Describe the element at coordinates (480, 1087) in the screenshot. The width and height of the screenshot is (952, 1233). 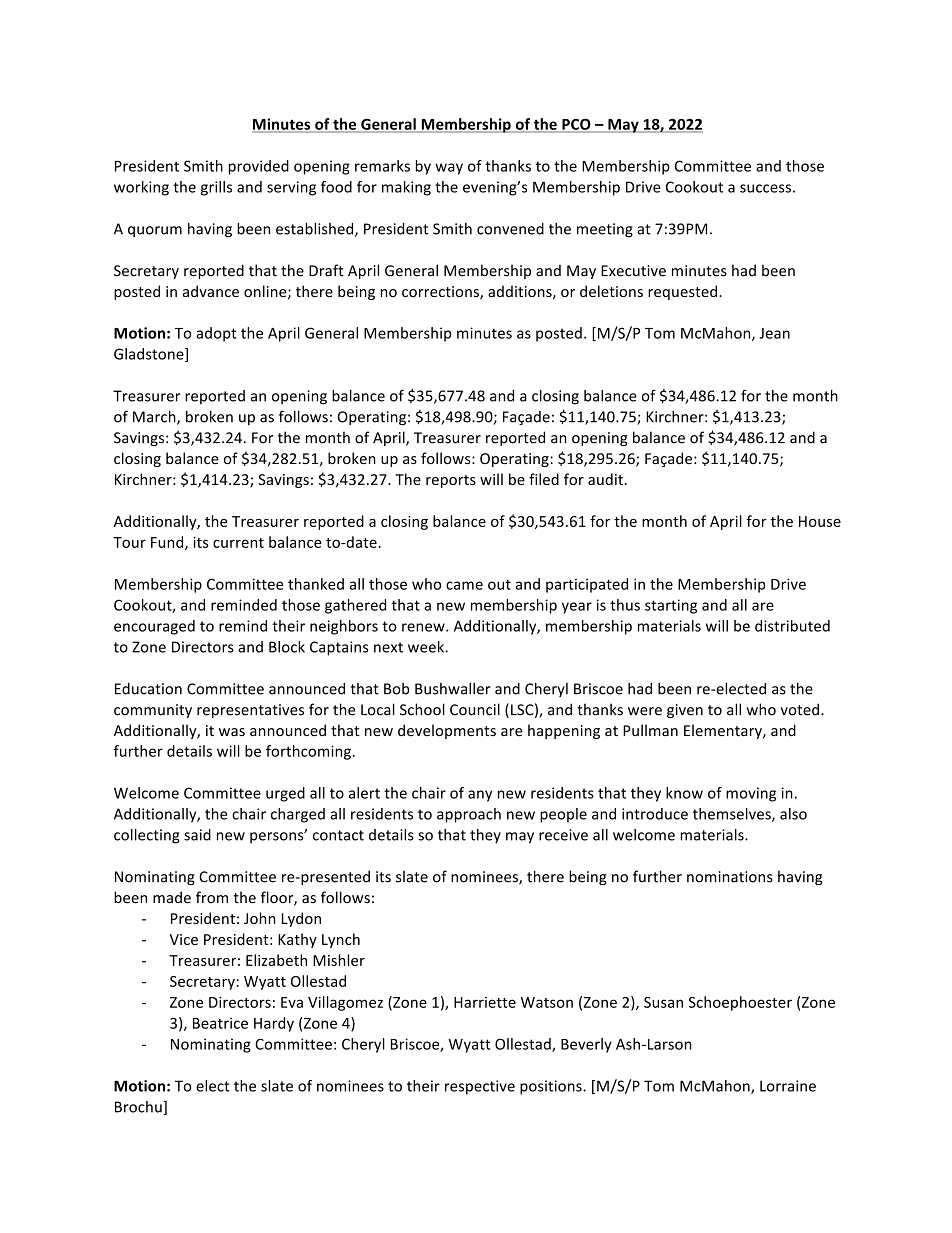
I see `respective` at that location.
